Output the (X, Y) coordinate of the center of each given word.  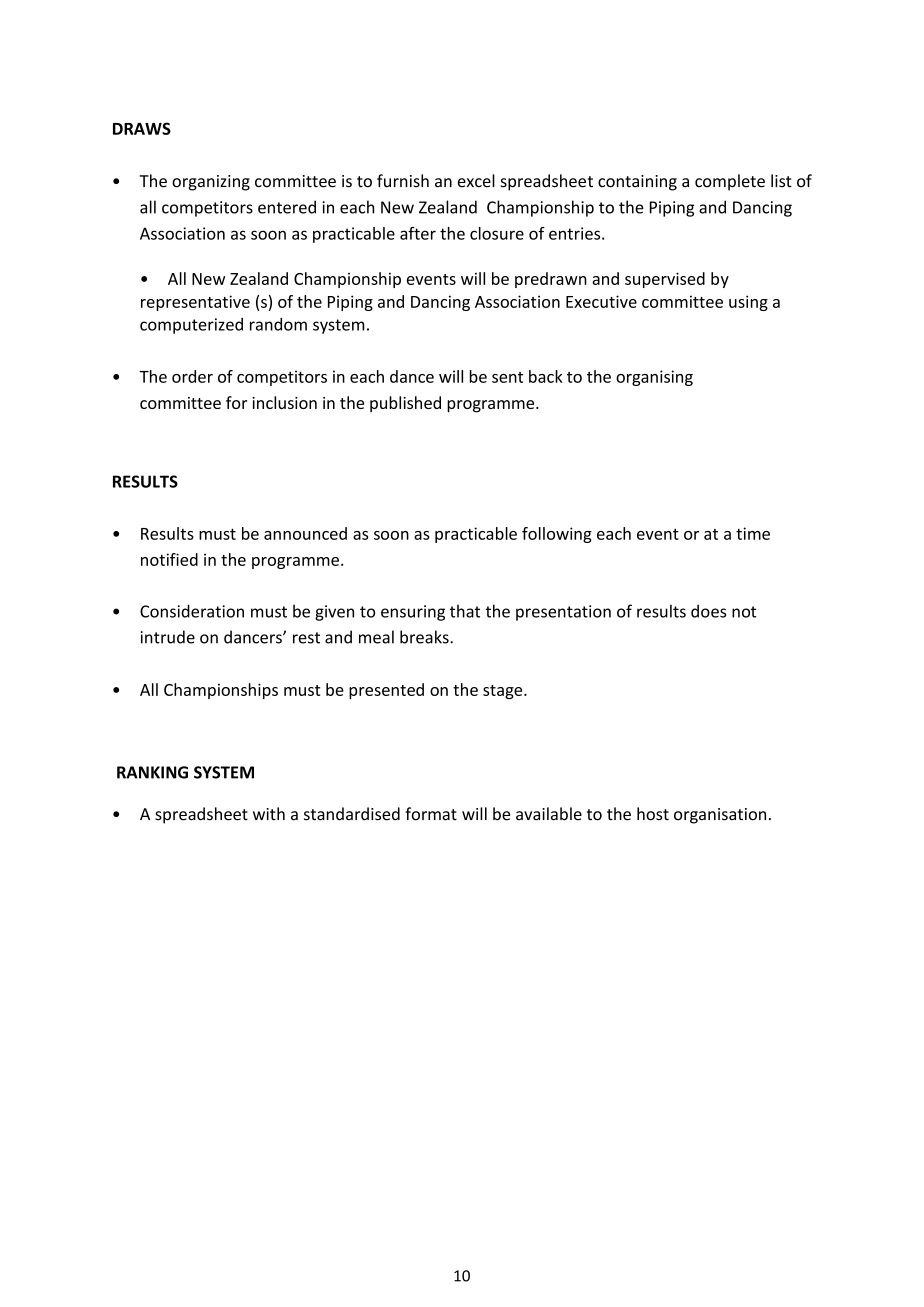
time (753, 533)
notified (169, 559)
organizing (211, 183)
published (405, 404)
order (192, 376)
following (557, 535)
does (708, 611)
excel (476, 181)
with (269, 813)
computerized (191, 326)
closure (497, 233)
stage (504, 692)
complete (730, 182)
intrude (168, 637)
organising (654, 378)
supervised (665, 280)
